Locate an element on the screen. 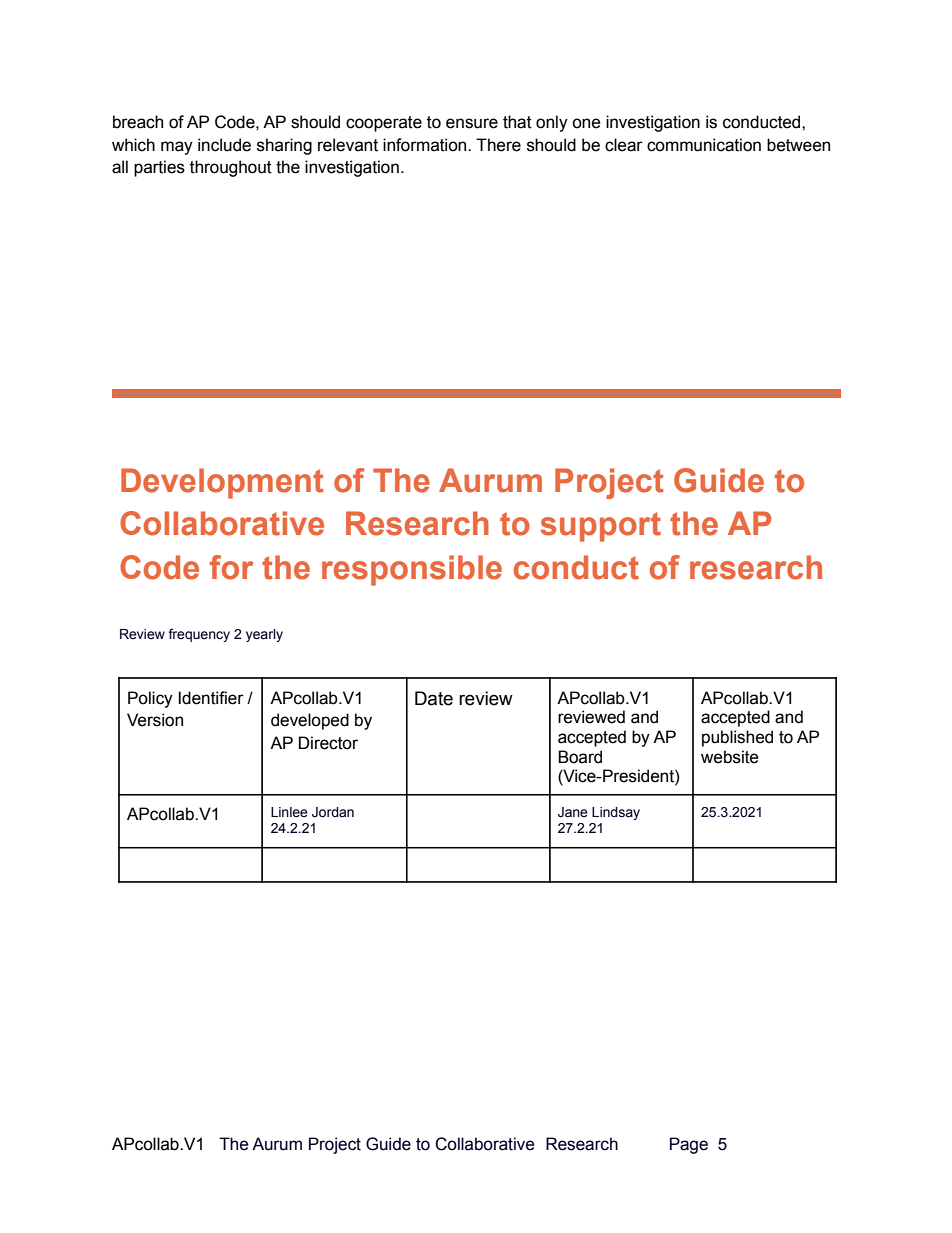  Page is located at coordinates (689, 1145).
